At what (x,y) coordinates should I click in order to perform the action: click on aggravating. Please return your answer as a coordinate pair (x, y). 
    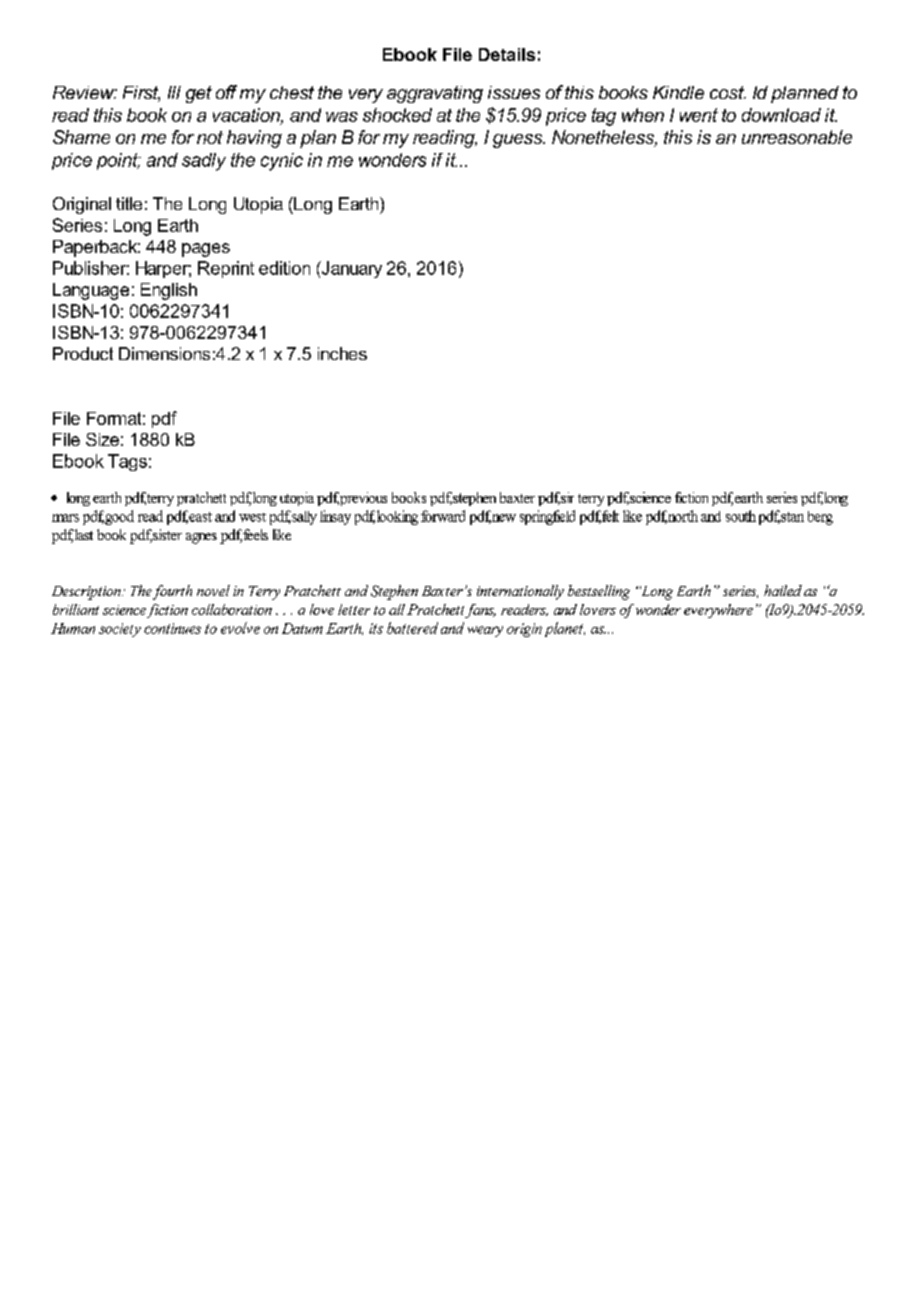
    Looking at the image, I should click on (435, 94).
